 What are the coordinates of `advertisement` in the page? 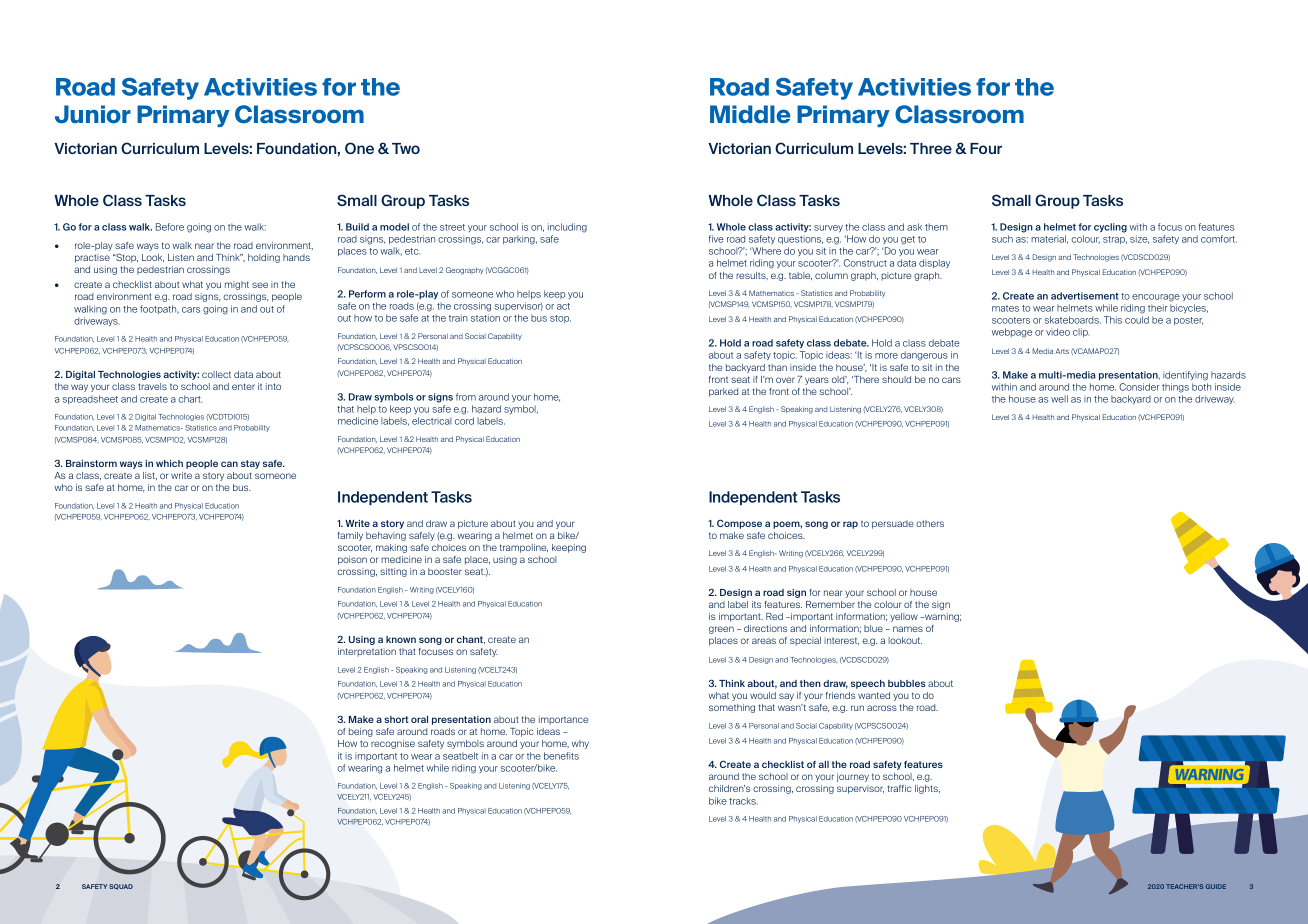 It's located at (1085, 296).
